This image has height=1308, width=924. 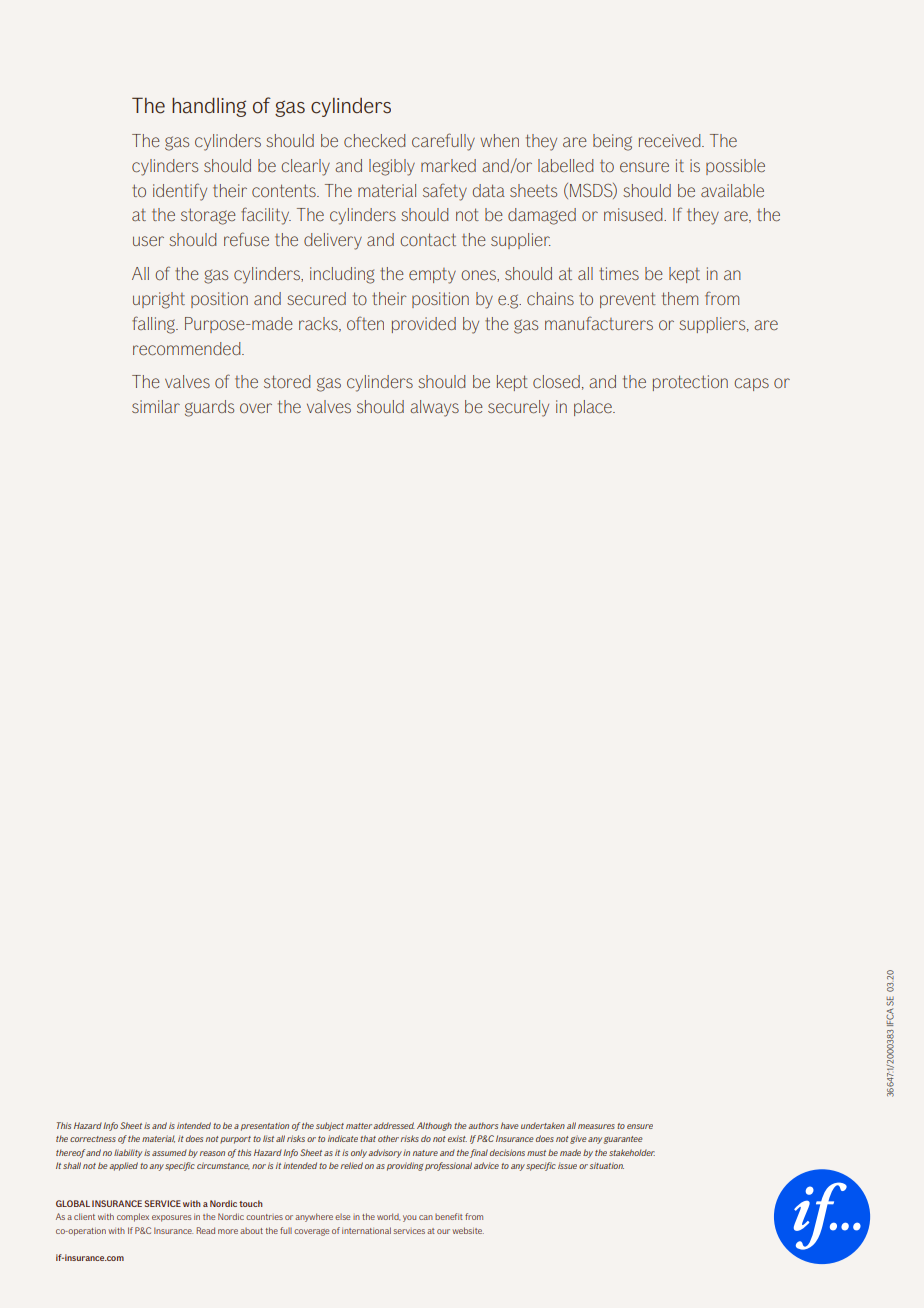 What do you see at coordinates (596, 1126) in the image?
I see `measures` at bounding box center [596, 1126].
